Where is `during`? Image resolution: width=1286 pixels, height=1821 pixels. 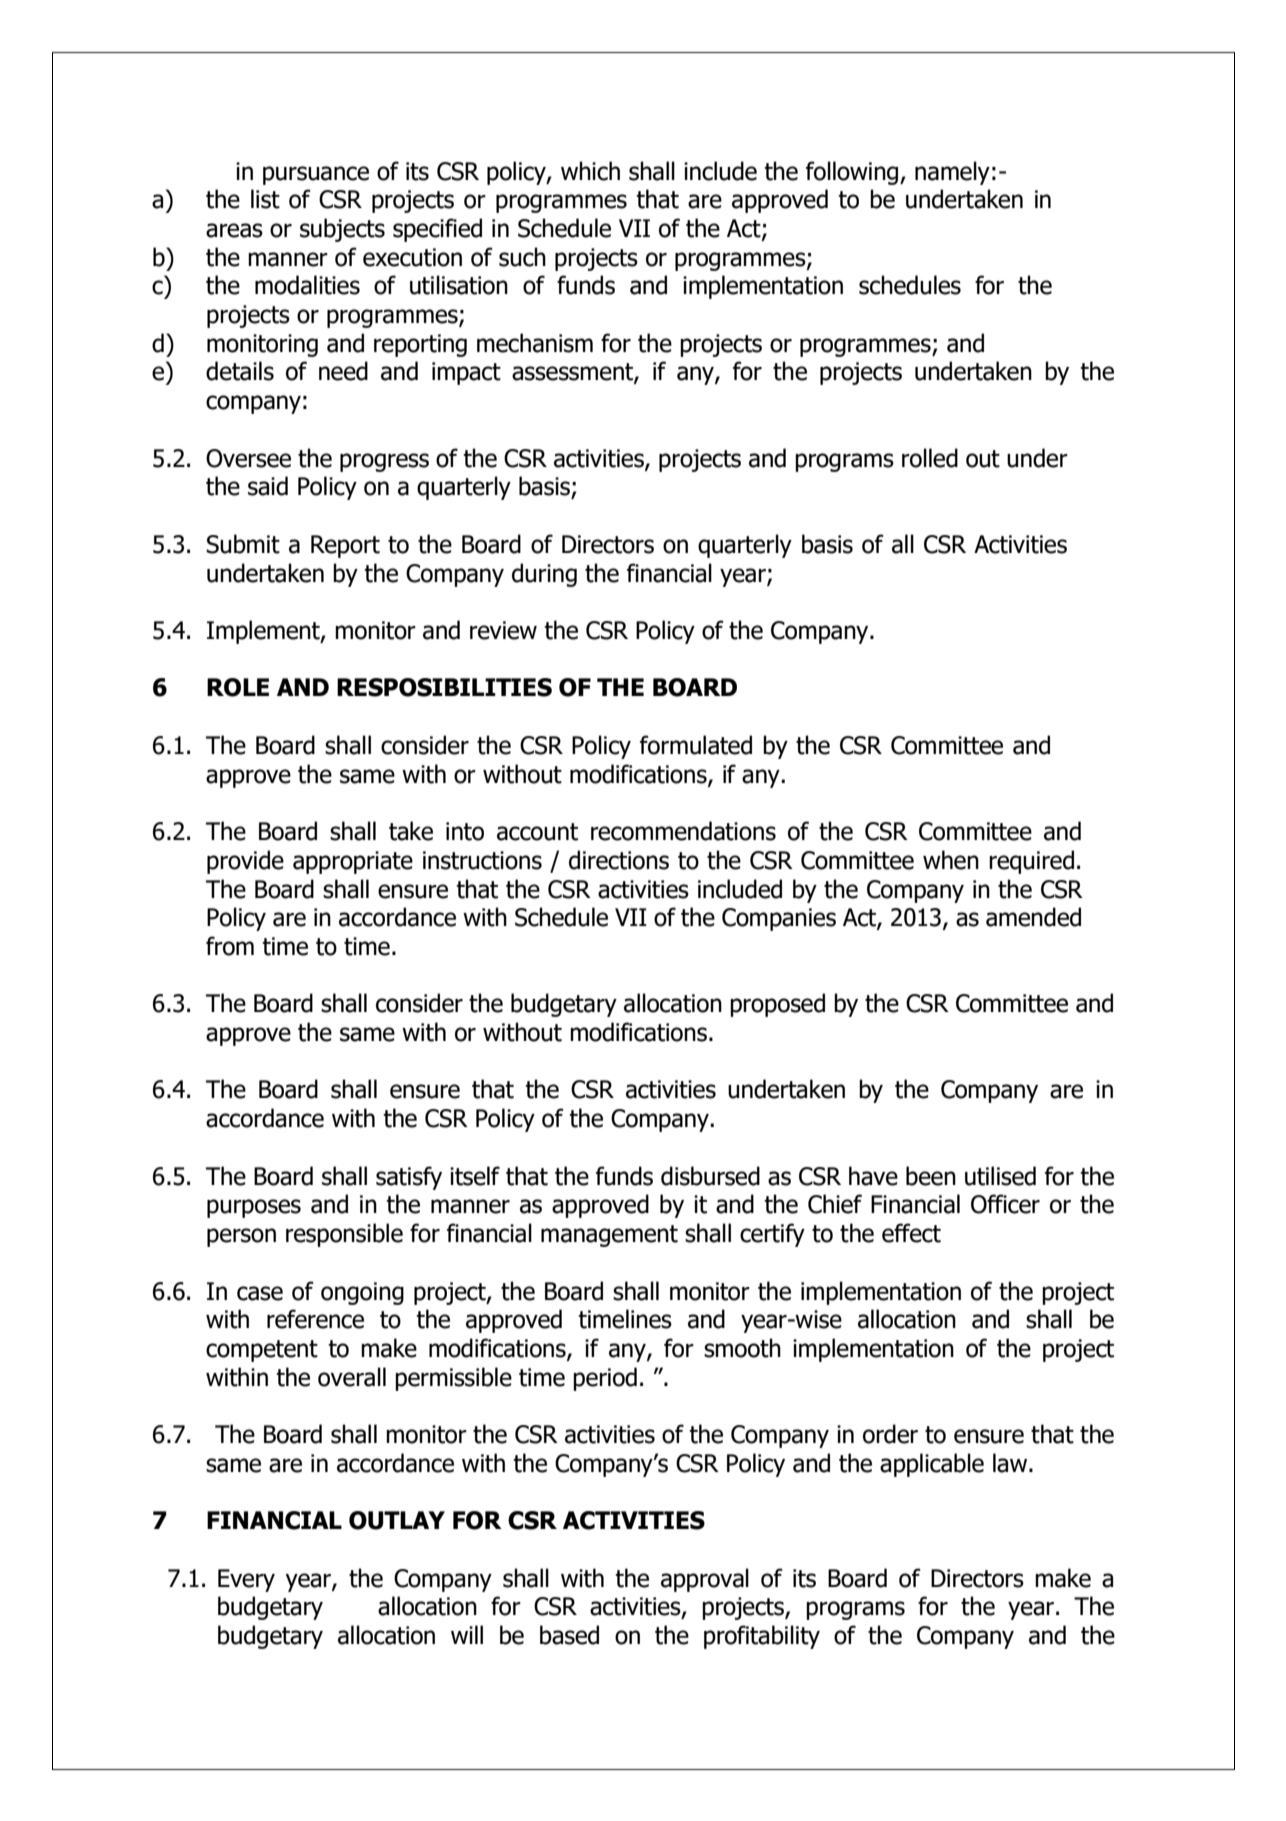 during is located at coordinates (544, 575).
